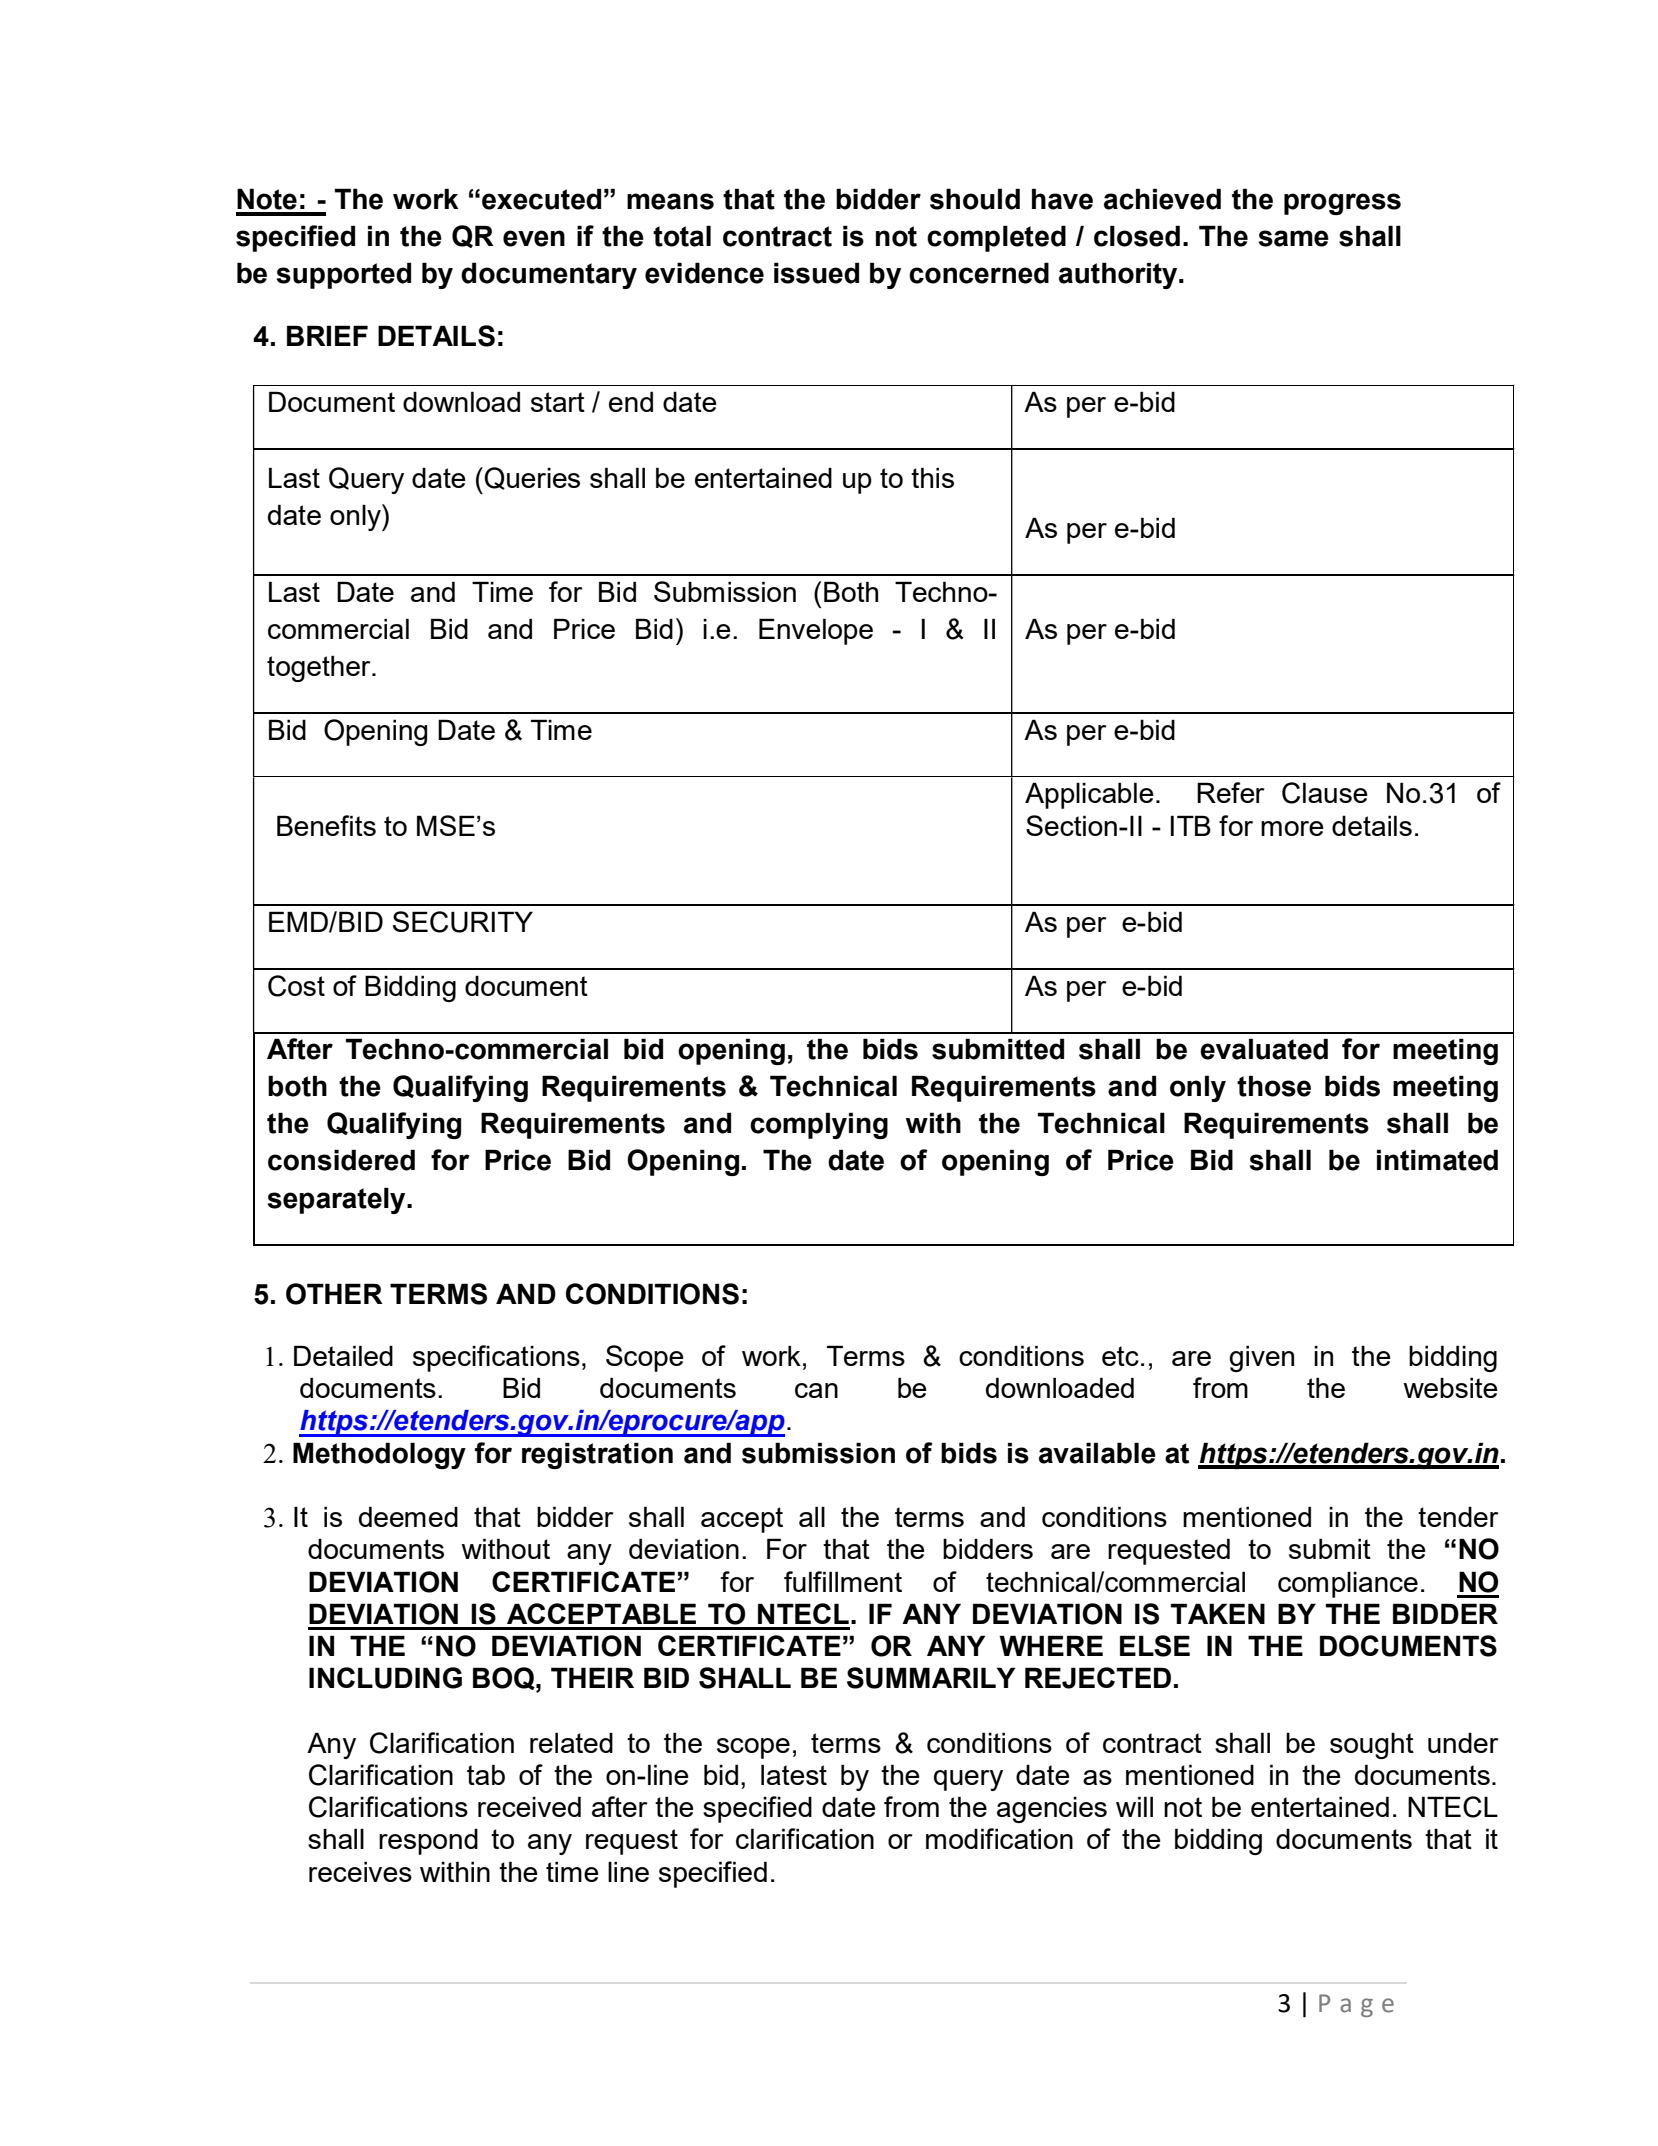  I want to click on even, so click(534, 238).
